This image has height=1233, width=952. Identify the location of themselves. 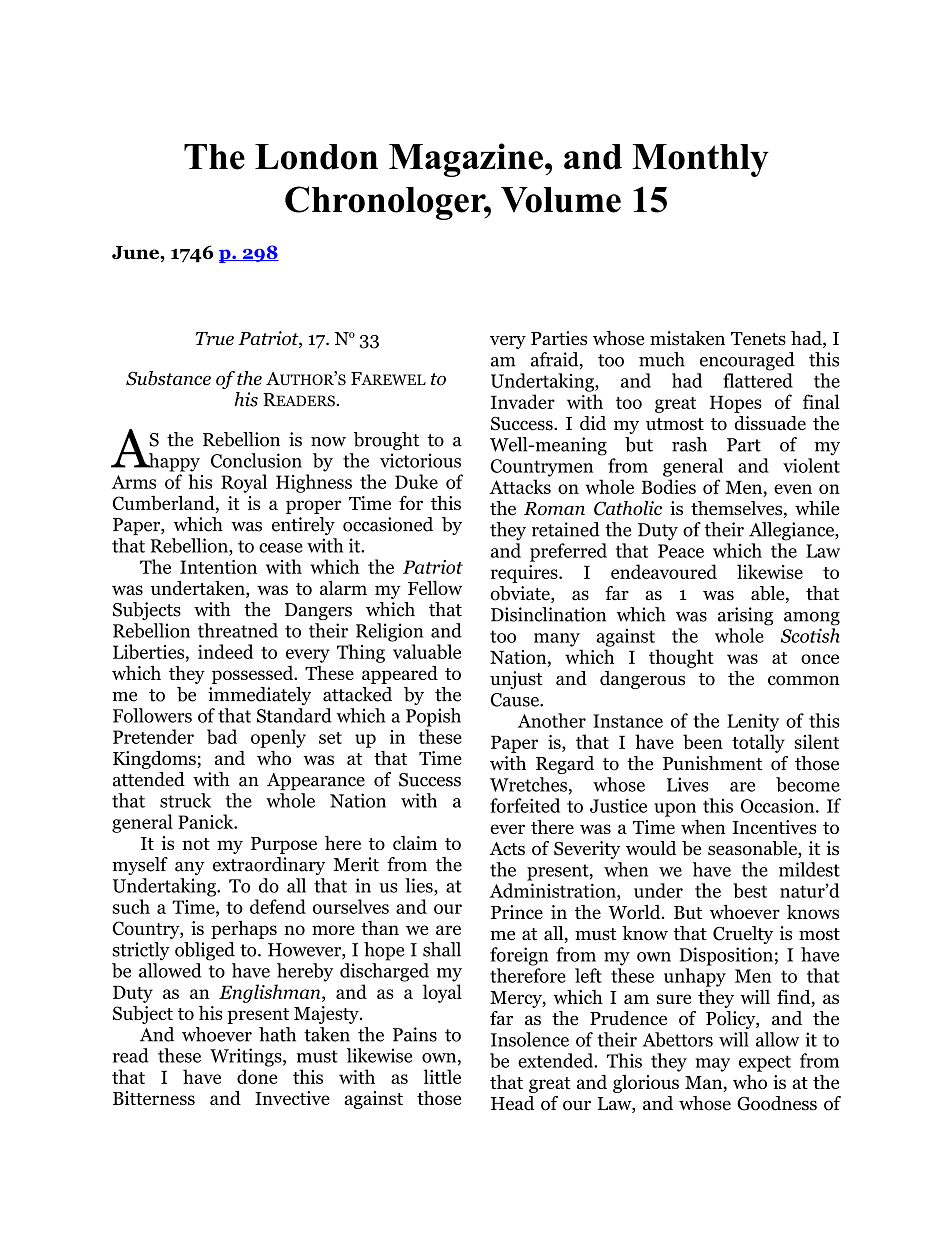
(738, 509).
